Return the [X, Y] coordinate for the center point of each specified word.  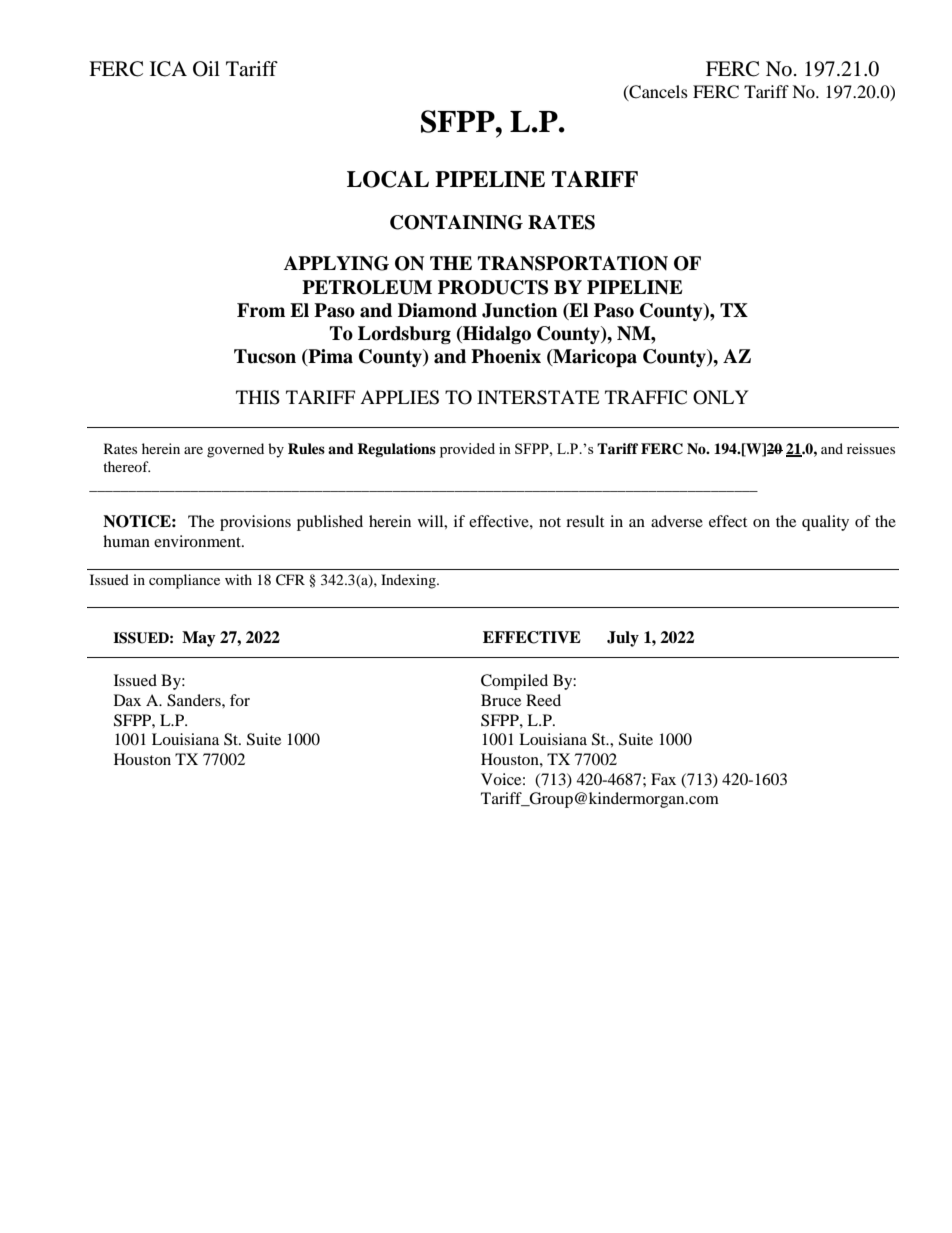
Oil [206, 69]
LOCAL [388, 179]
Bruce [501, 700]
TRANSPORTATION [573, 263]
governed [235, 450]
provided [467, 450]
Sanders [195, 700]
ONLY [721, 397]
